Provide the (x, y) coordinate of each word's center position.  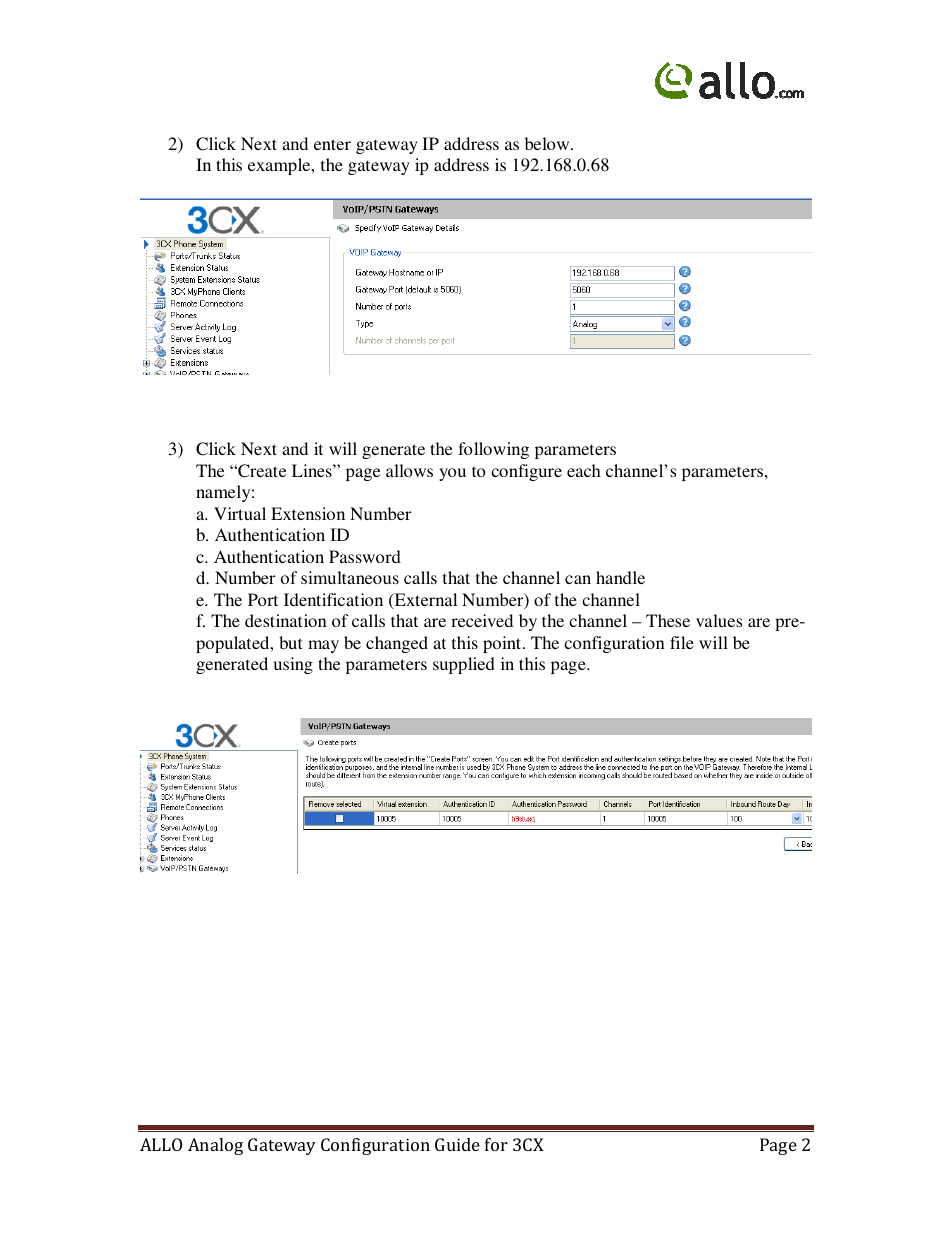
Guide (457, 1144)
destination (286, 620)
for (496, 1144)
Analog (215, 1146)
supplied (464, 665)
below (548, 143)
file (682, 642)
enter (332, 144)
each (584, 470)
